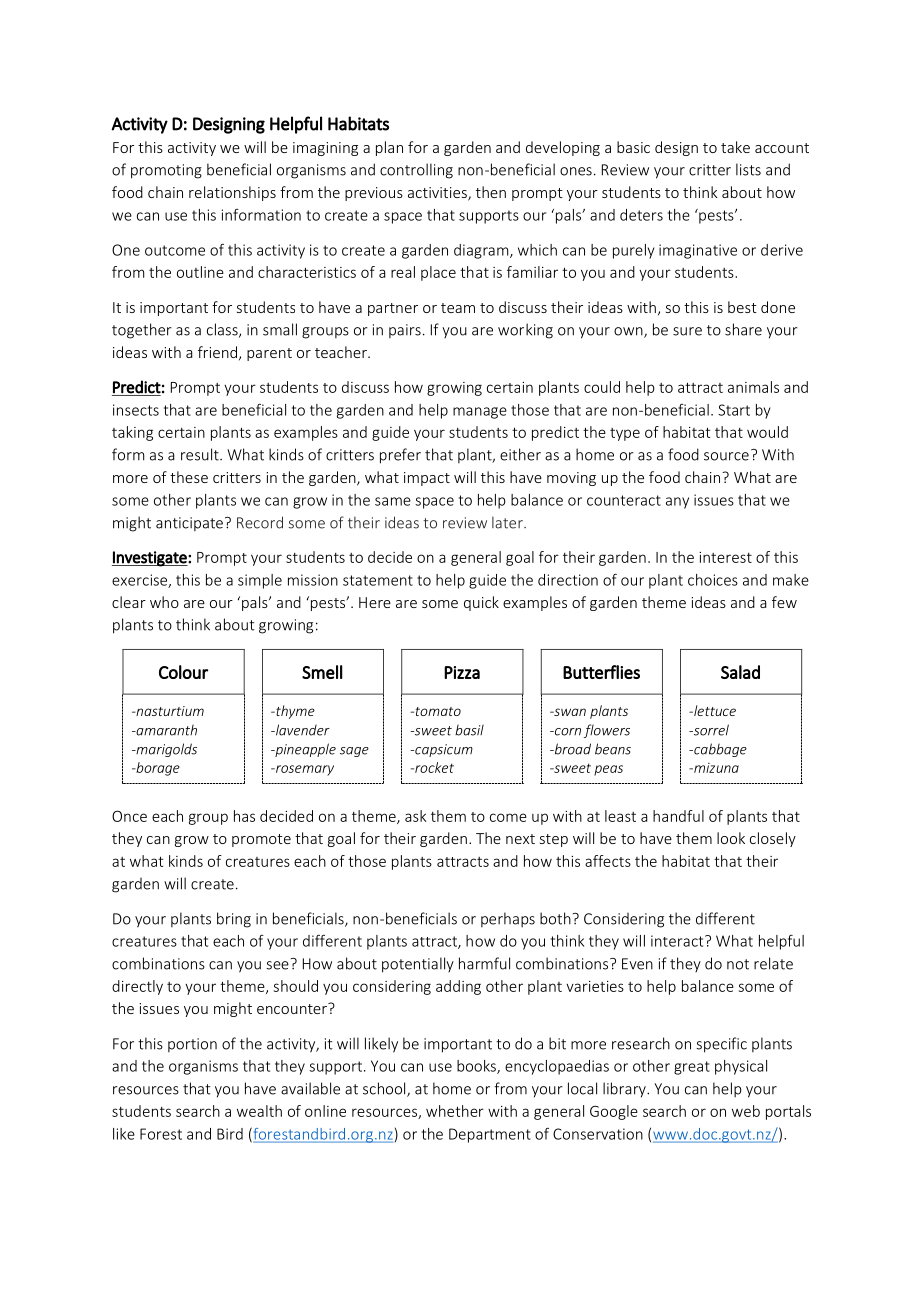 The width and height of the screenshot is (924, 1308). Describe the element at coordinates (189, 477) in the screenshot. I see `these` at that location.
